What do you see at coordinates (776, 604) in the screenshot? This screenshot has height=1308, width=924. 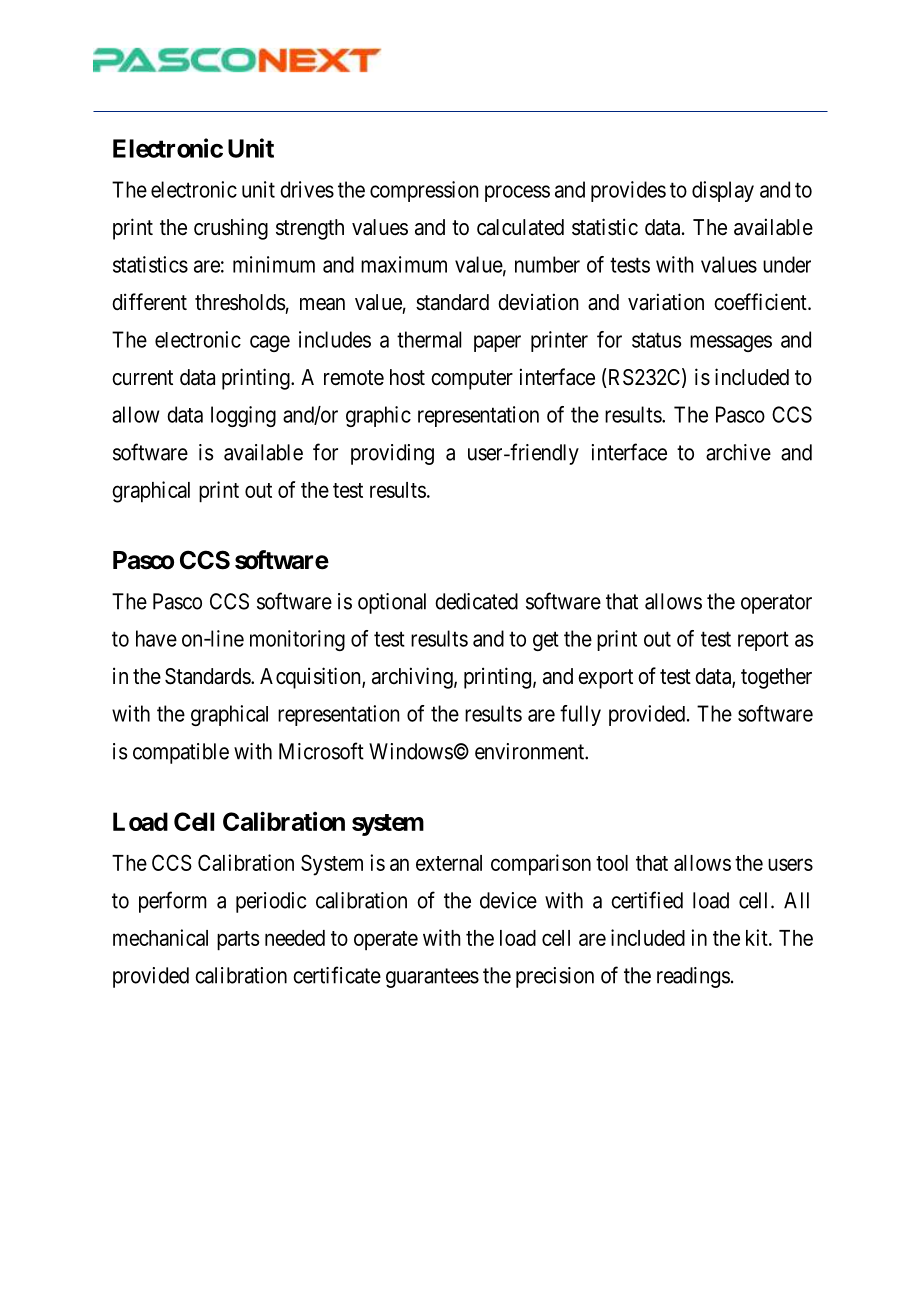 I see `operator` at bounding box center [776, 604].
